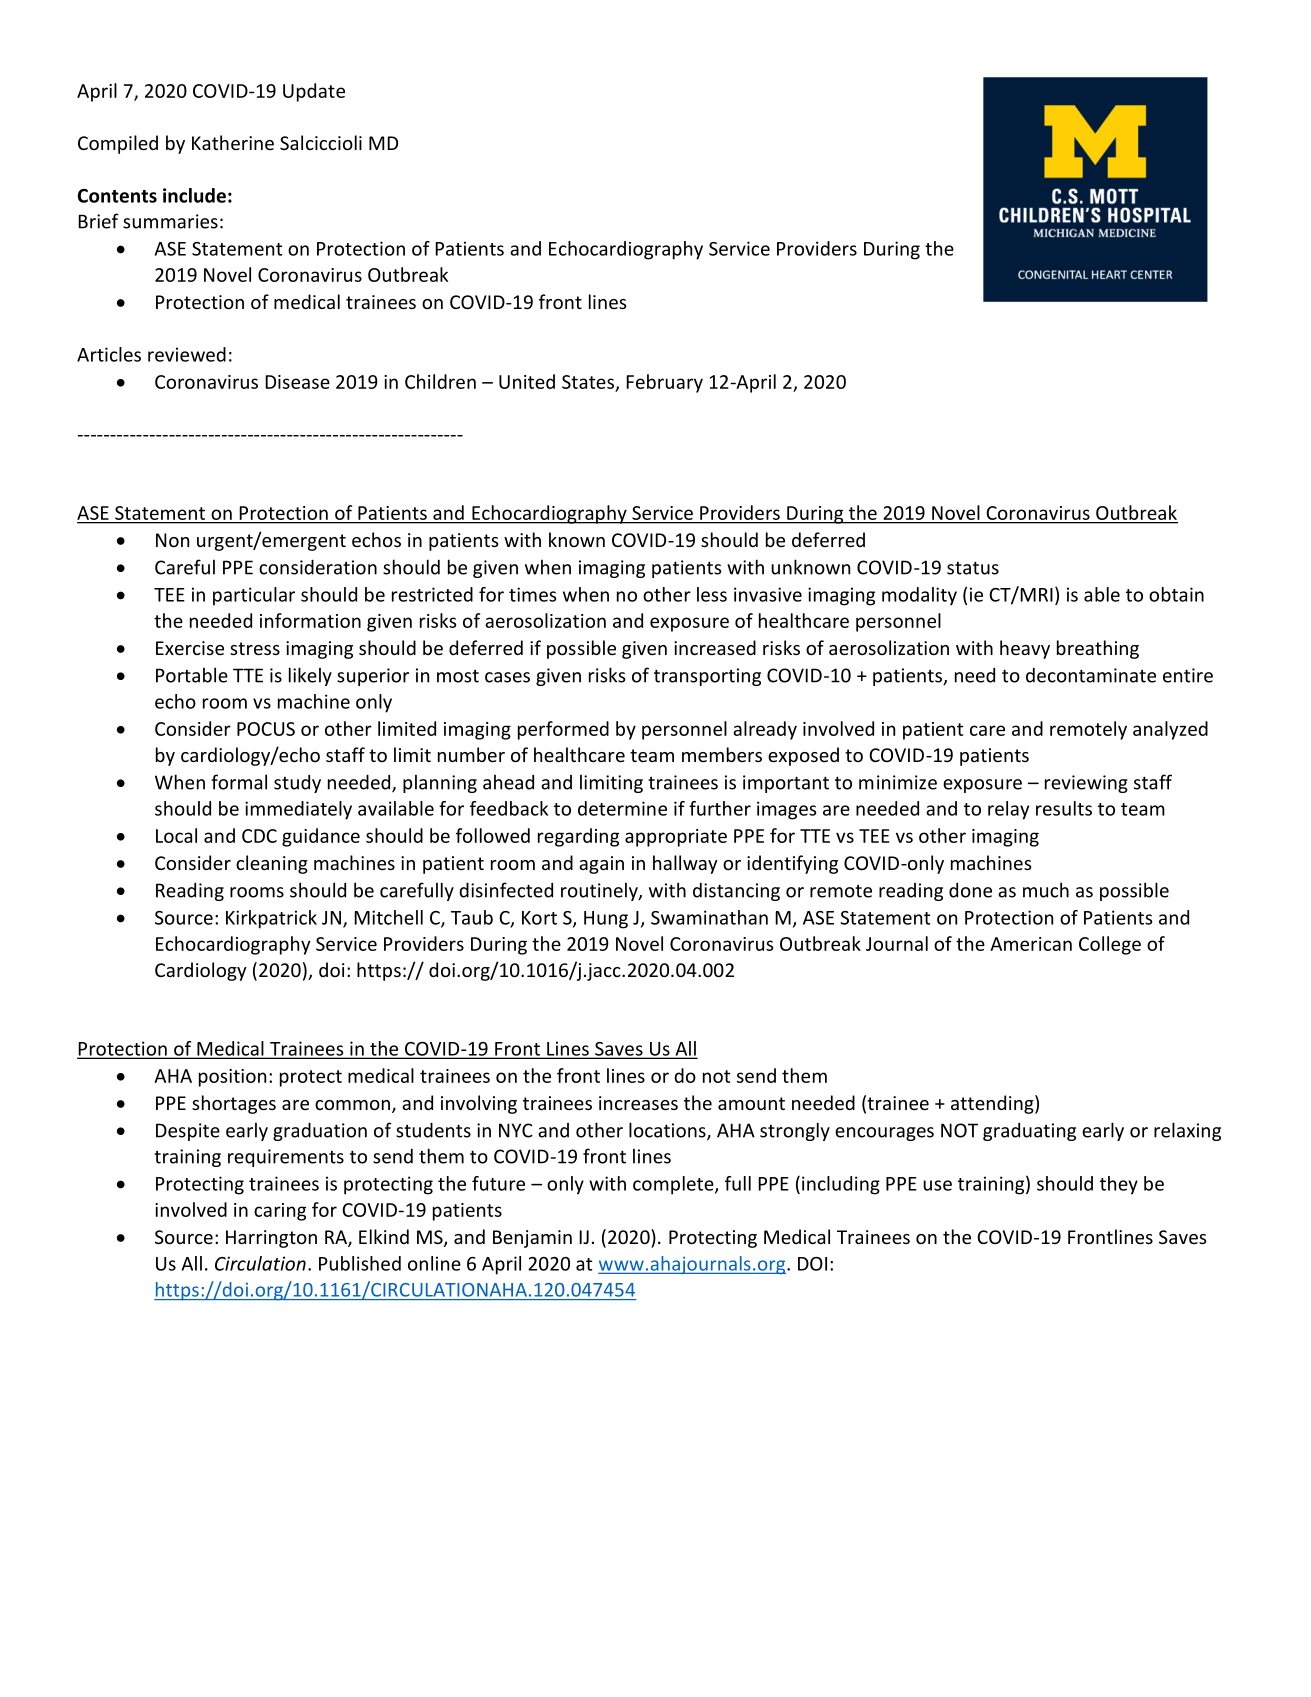 The image size is (1311, 1697). I want to click on Harrington, so click(271, 1239).
